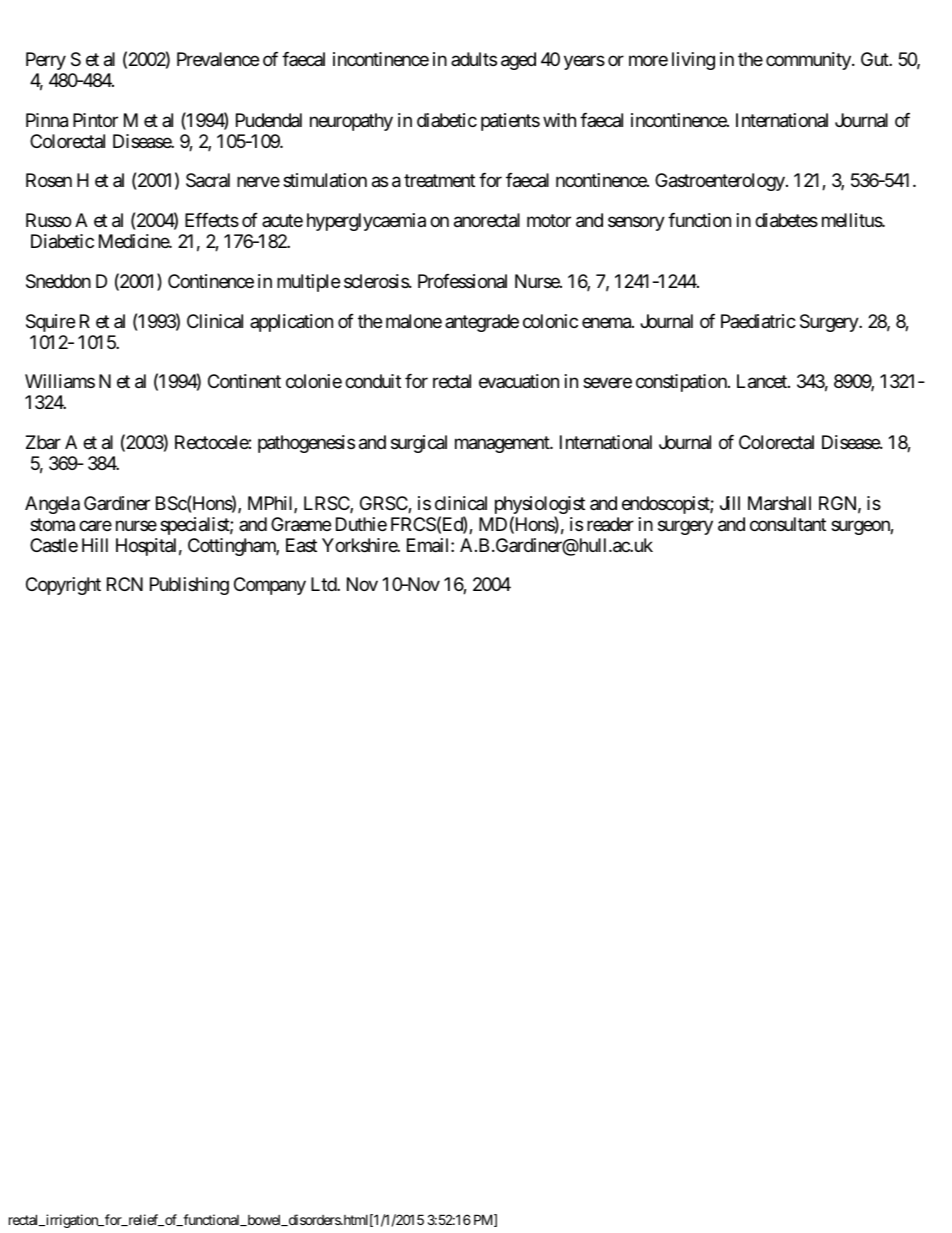  What do you see at coordinates (52, 505) in the screenshot?
I see `Angela` at bounding box center [52, 505].
